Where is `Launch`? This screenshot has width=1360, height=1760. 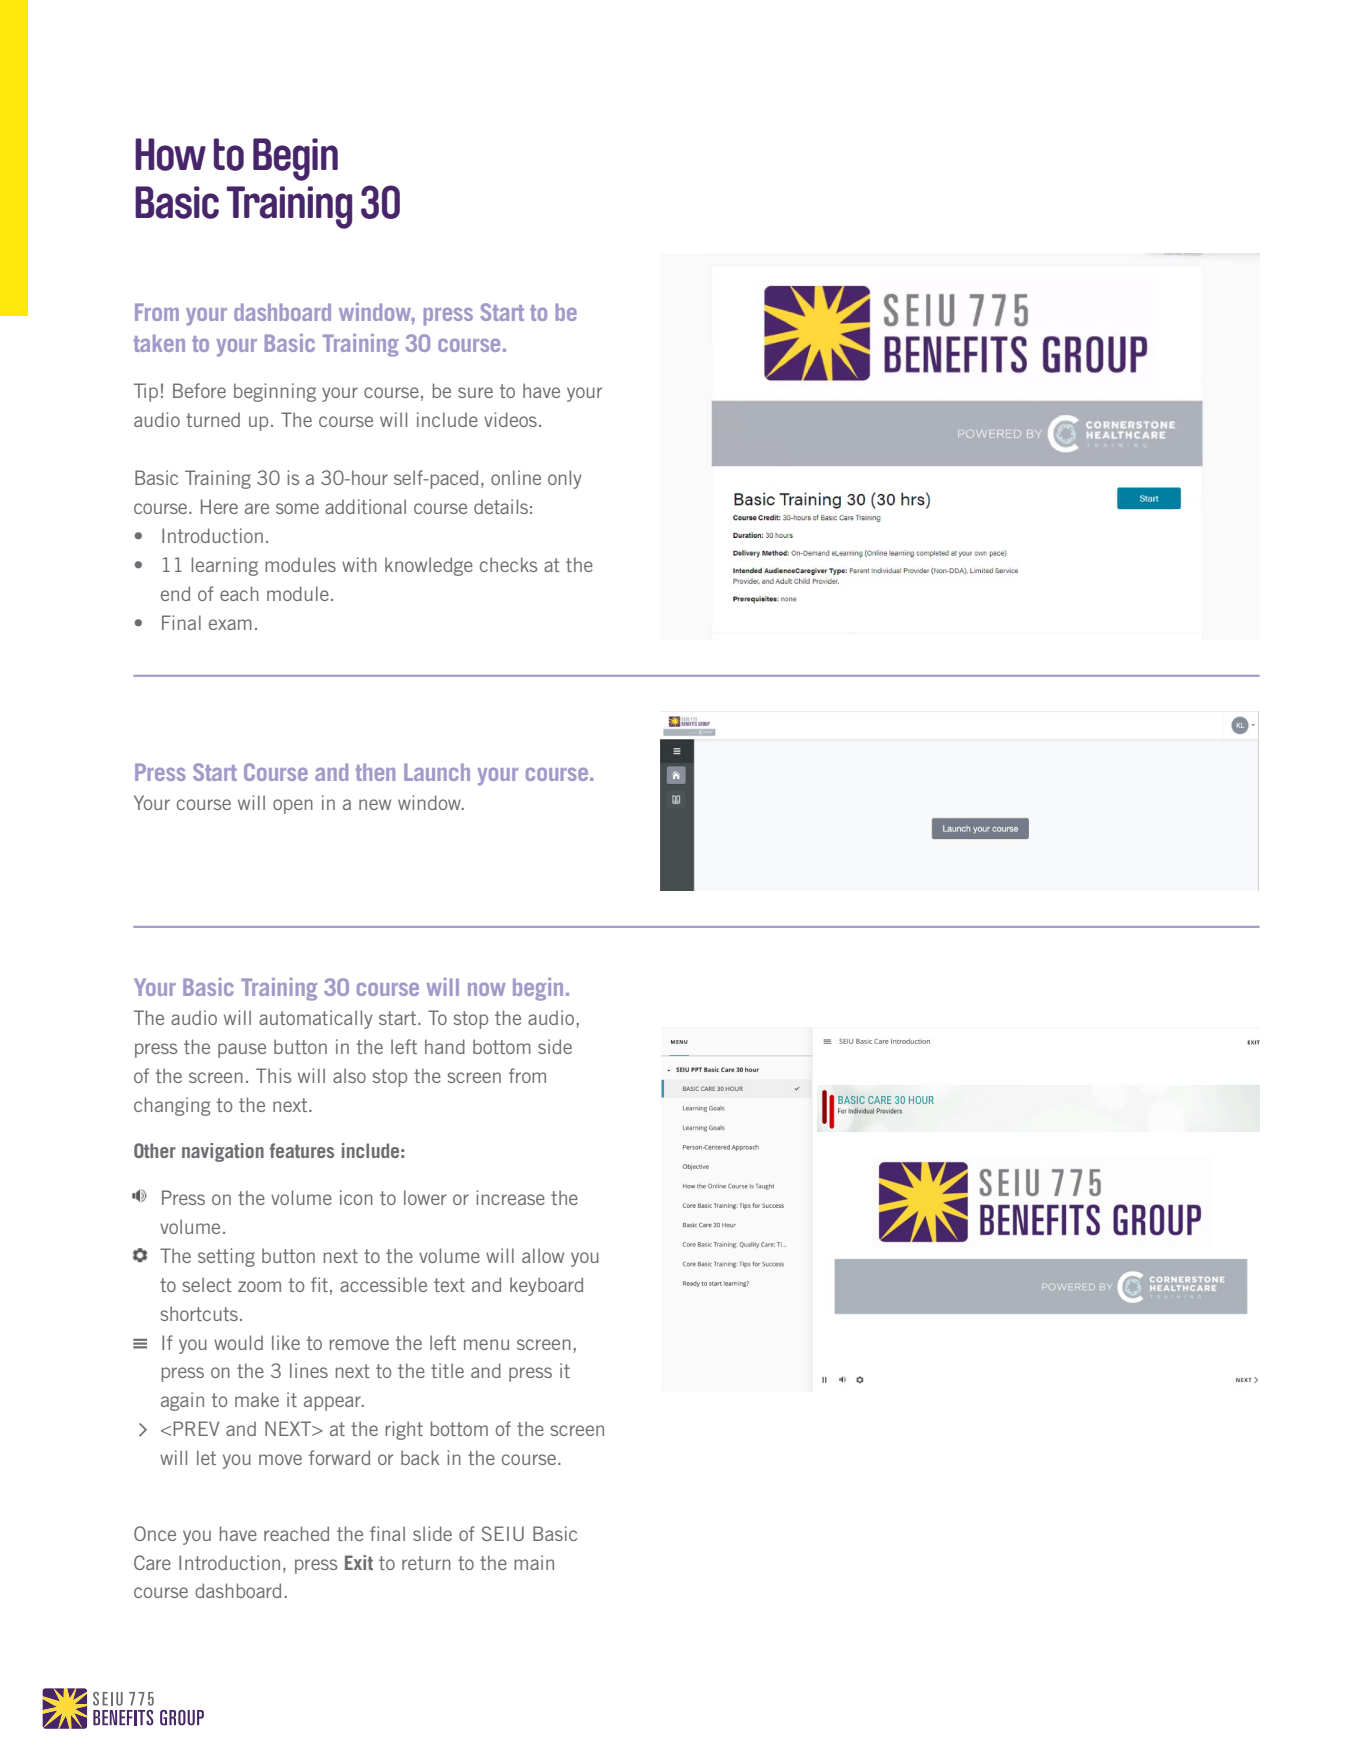 Launch is located at coordinates (437, 772).
